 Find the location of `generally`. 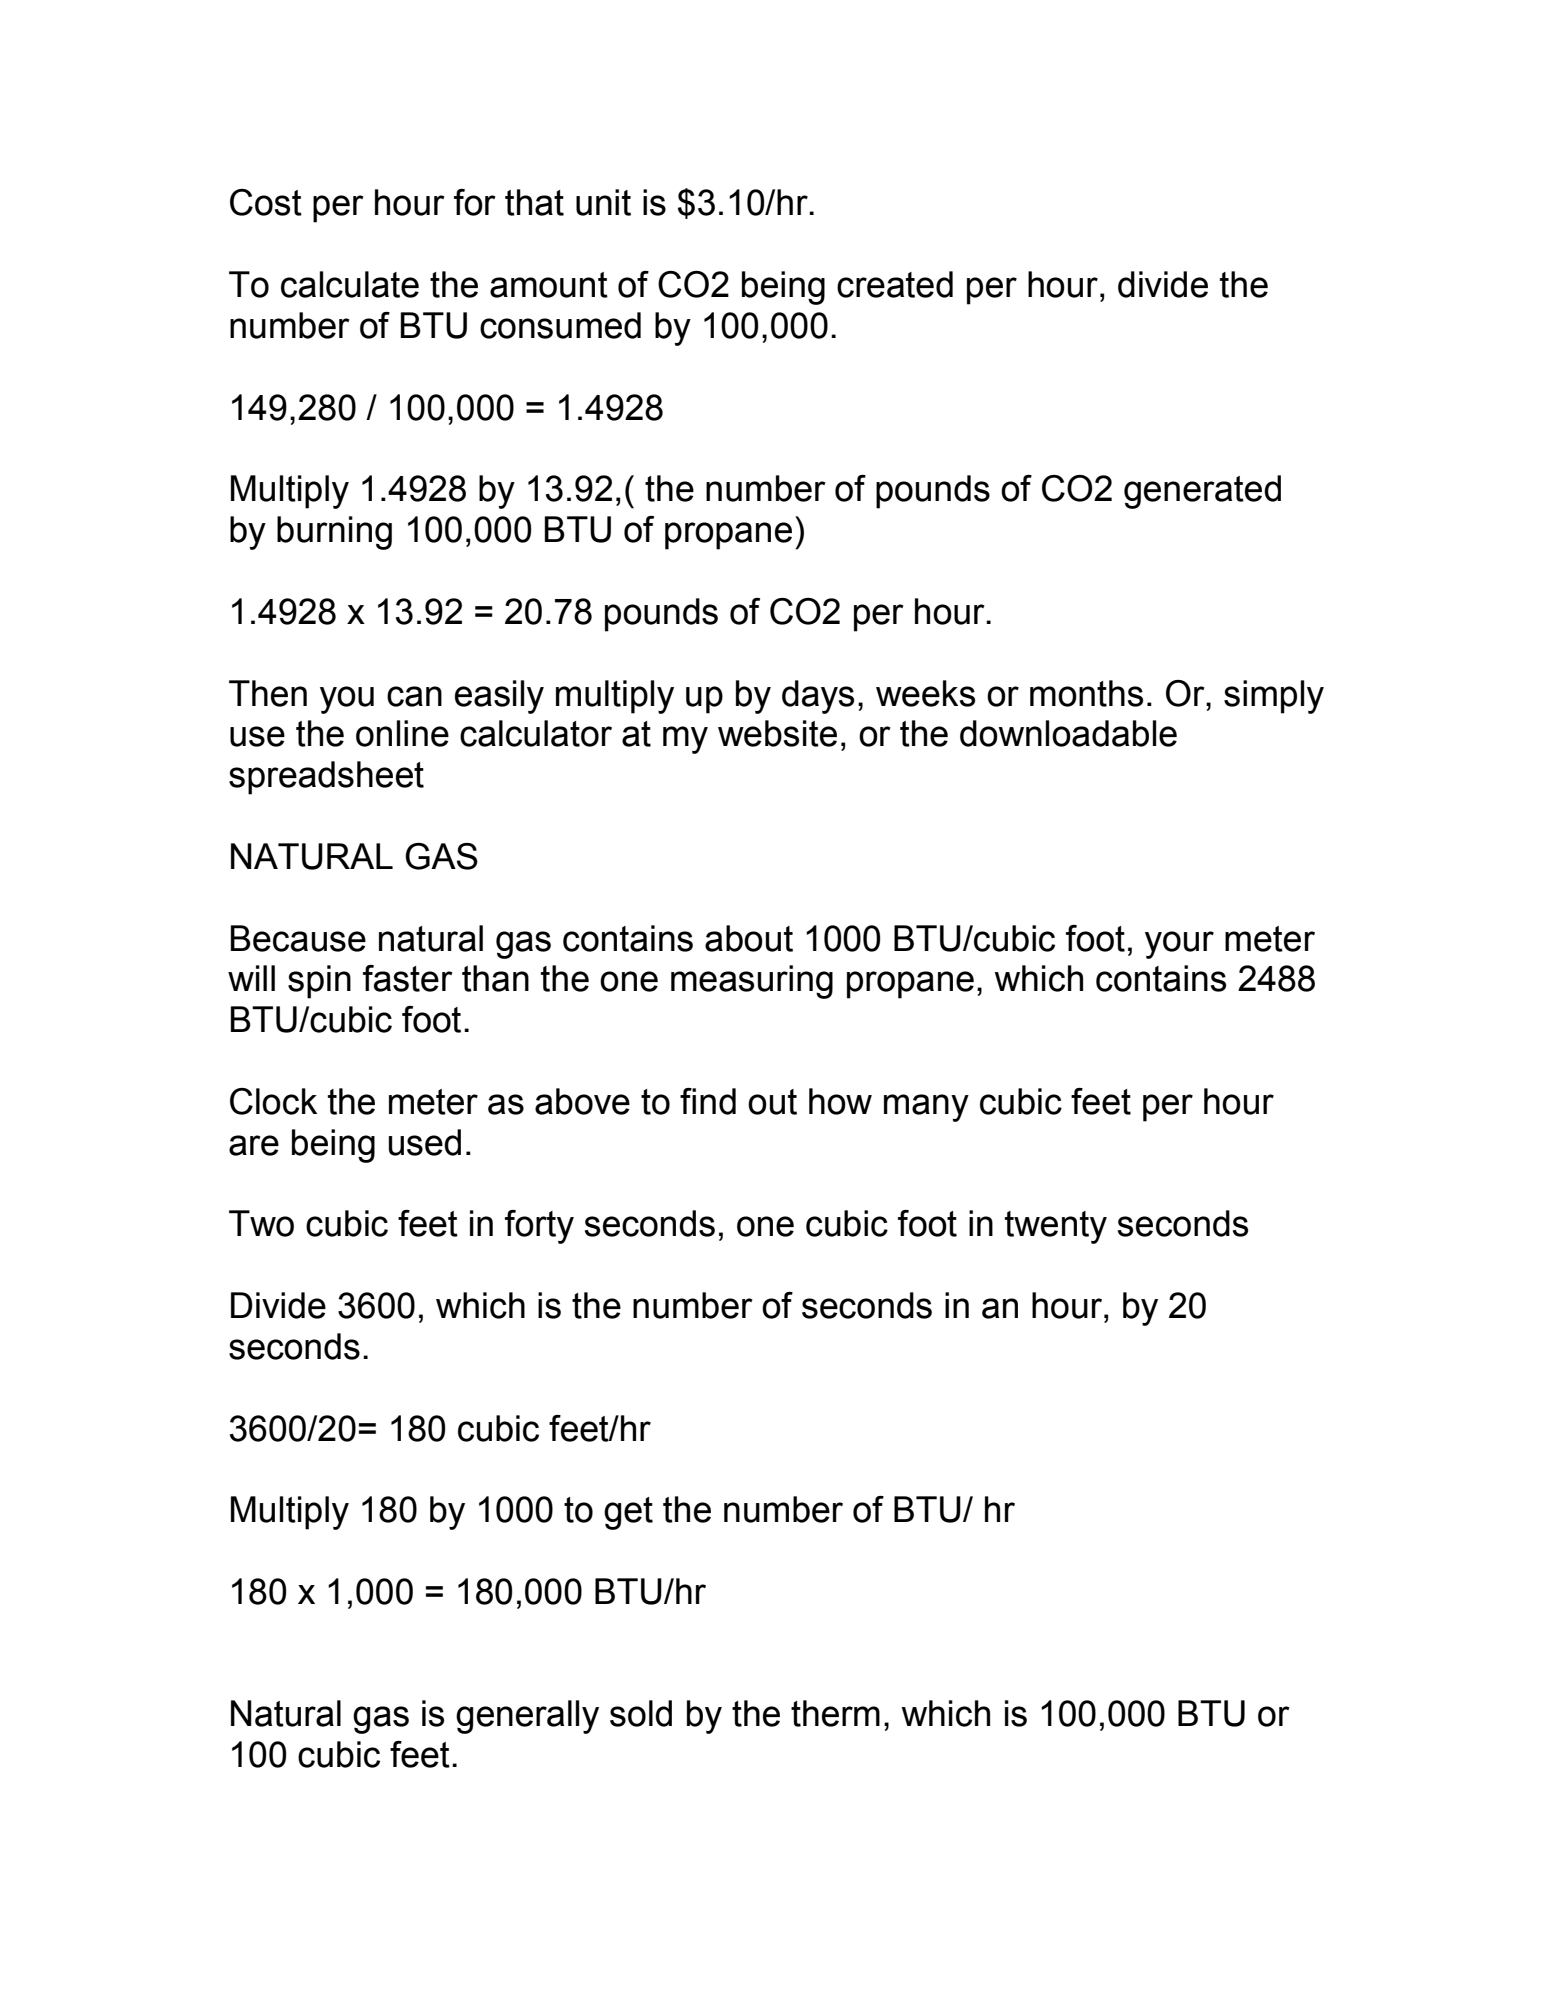

generally is located at coordinates (527, 1717).
